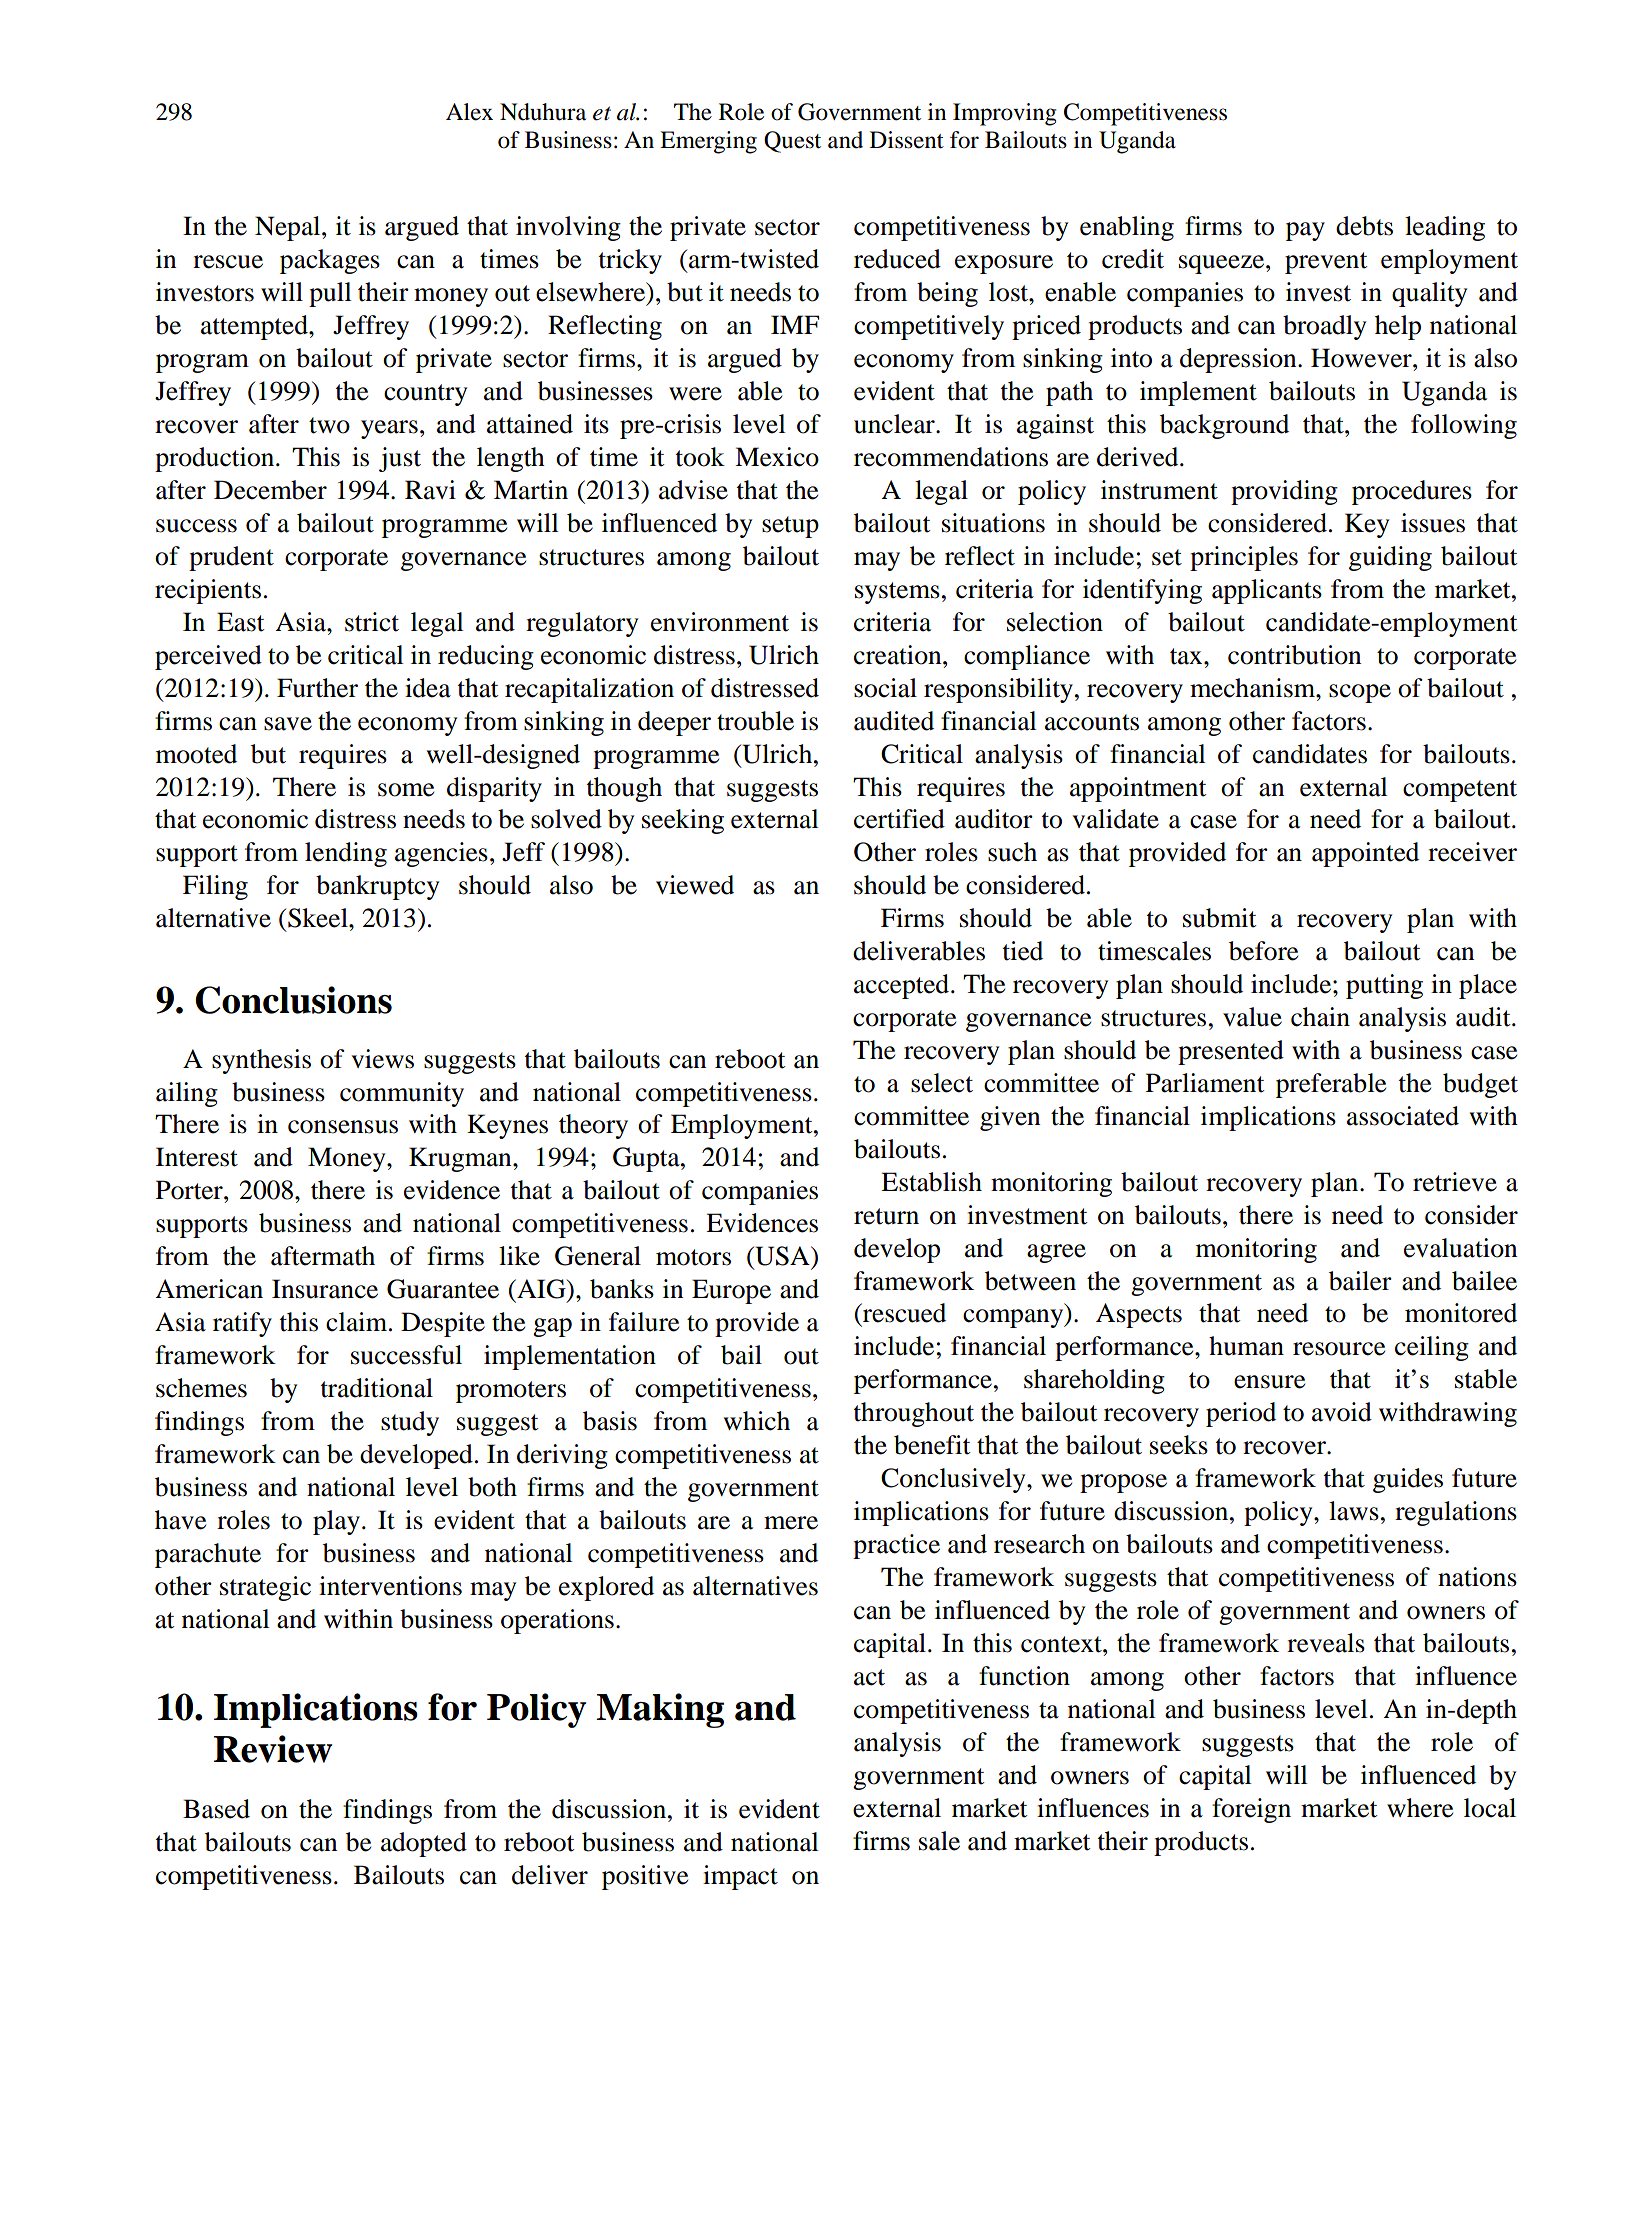  Describe the element at coordinates (1364, 226) in the screenshot. I see `debts` at that location.
